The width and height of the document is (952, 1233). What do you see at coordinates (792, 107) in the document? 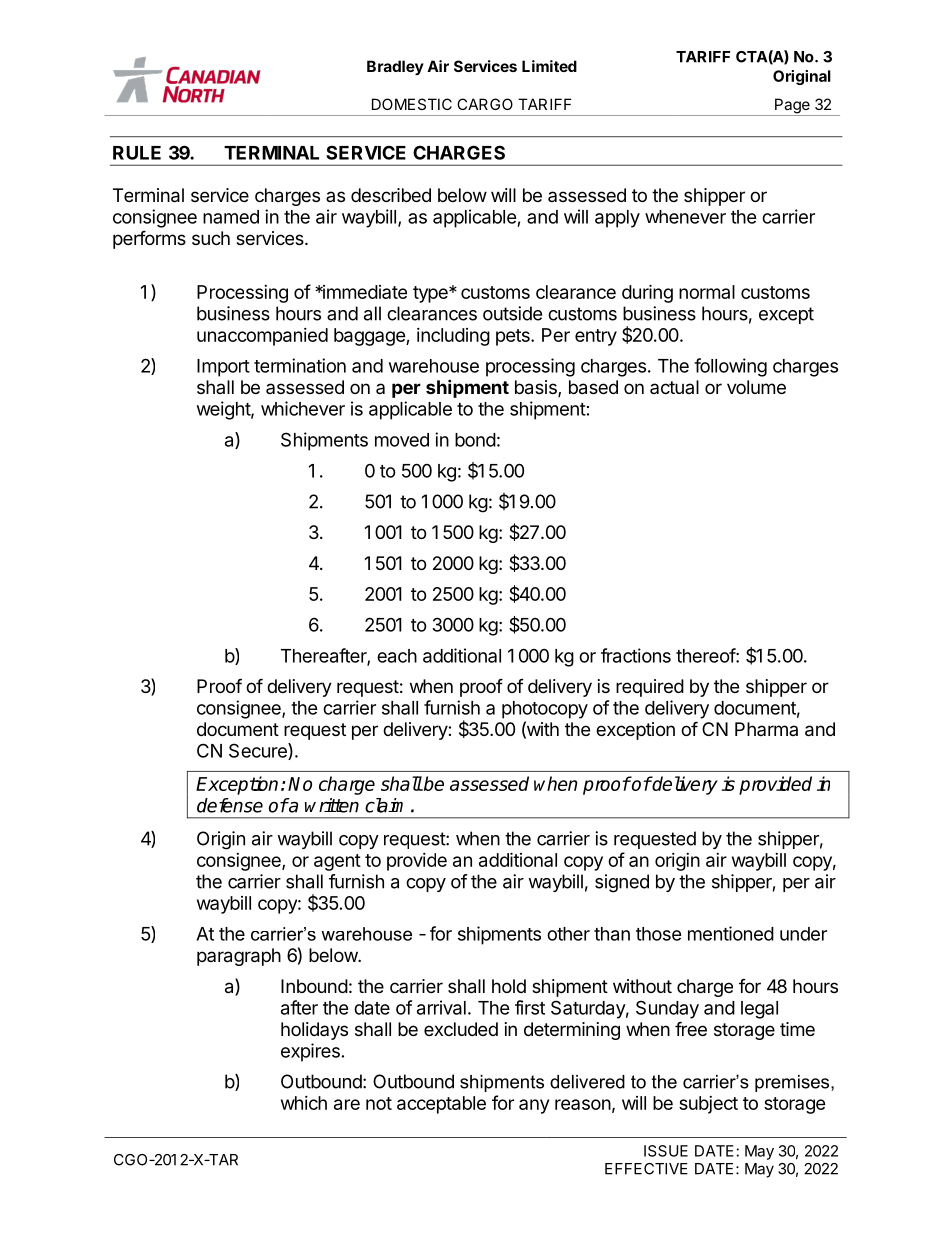
I see `Page` at bounding box center [792, 107].
